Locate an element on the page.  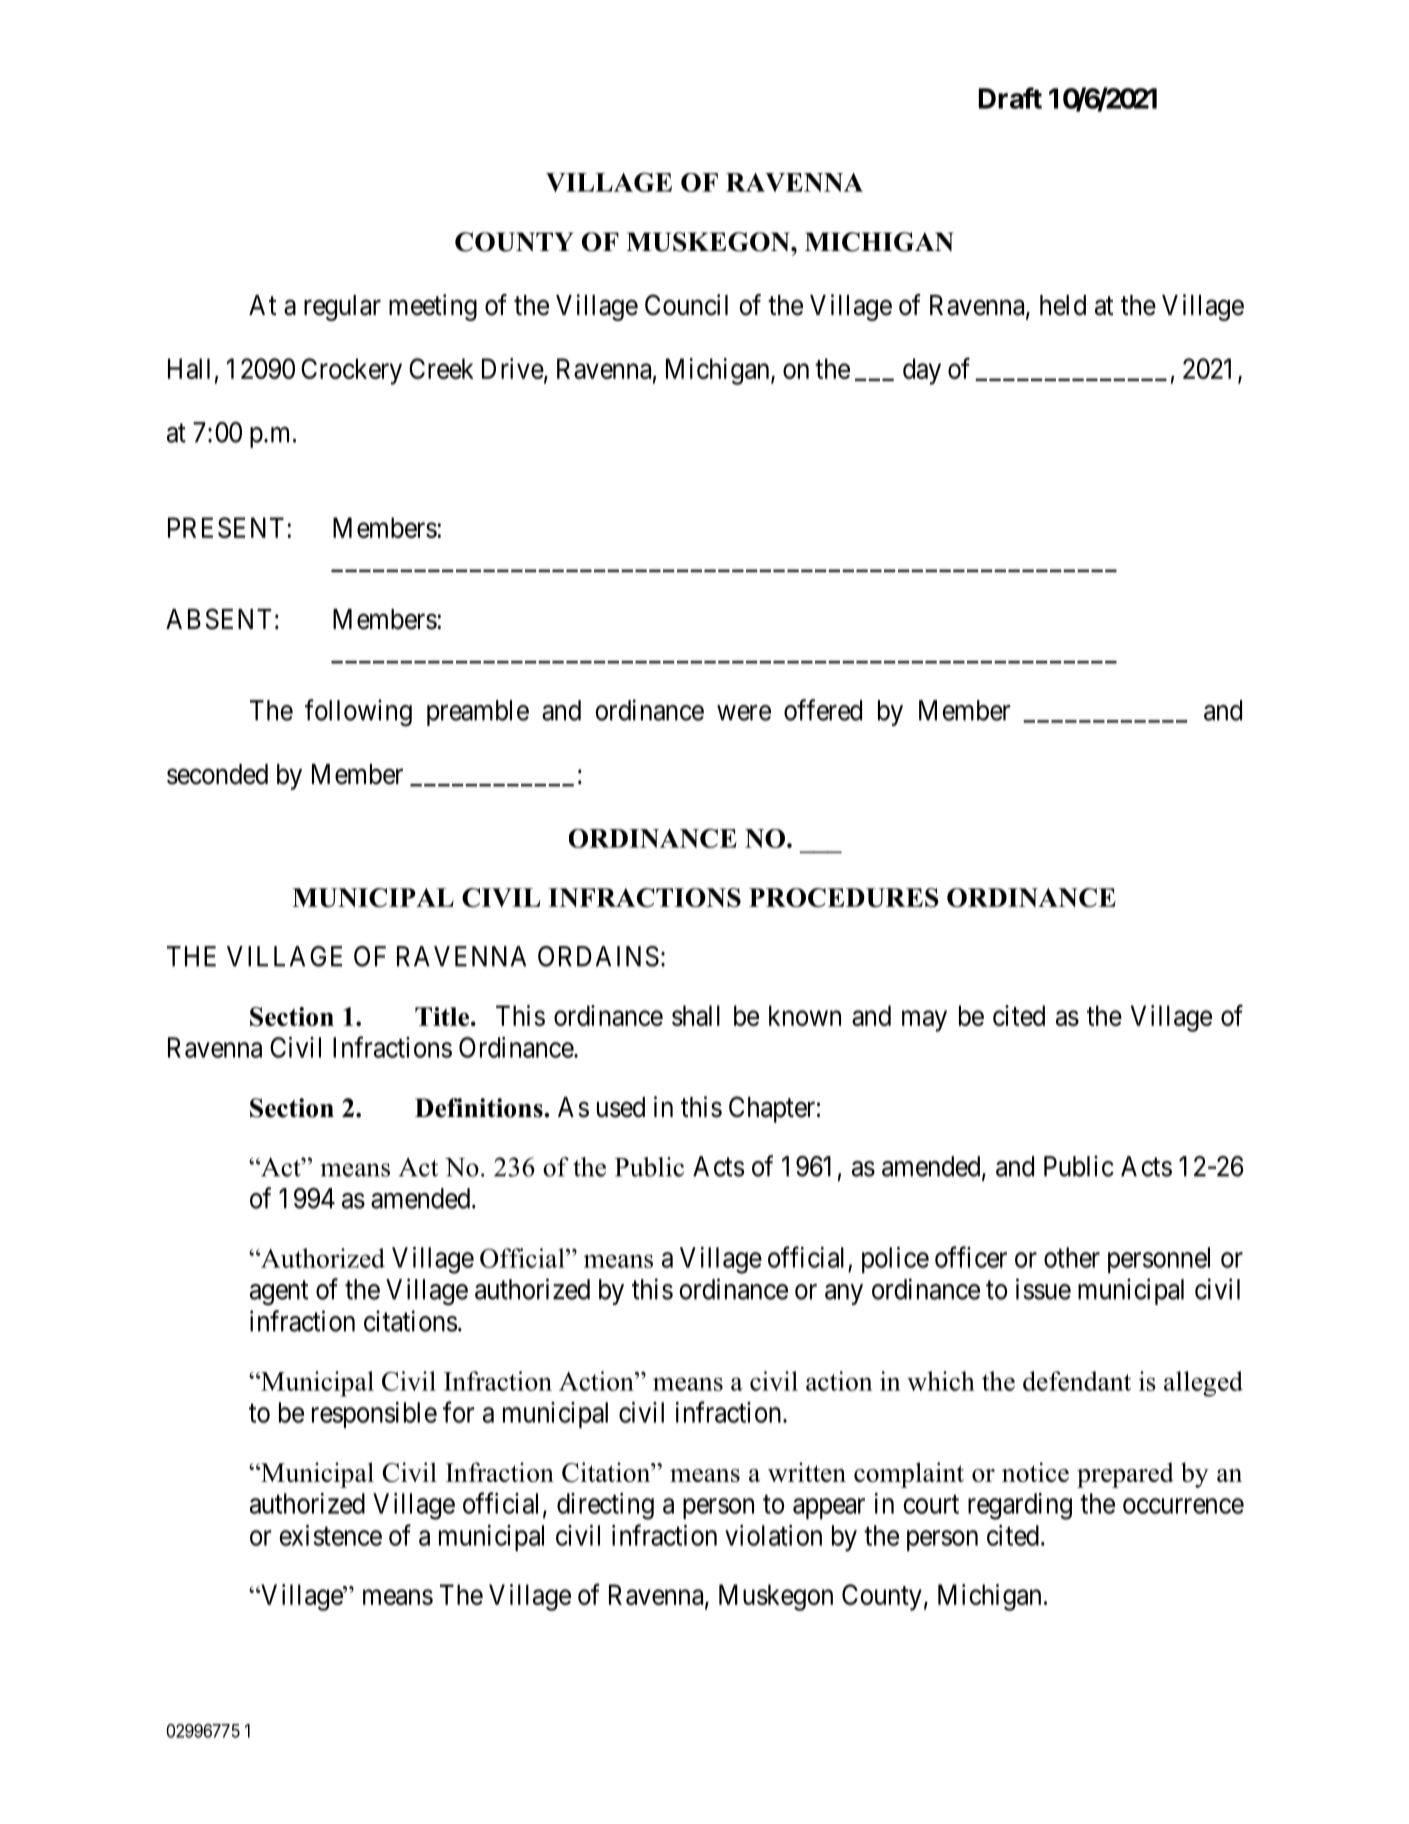
seconded is located at coordinates (217, 774).
